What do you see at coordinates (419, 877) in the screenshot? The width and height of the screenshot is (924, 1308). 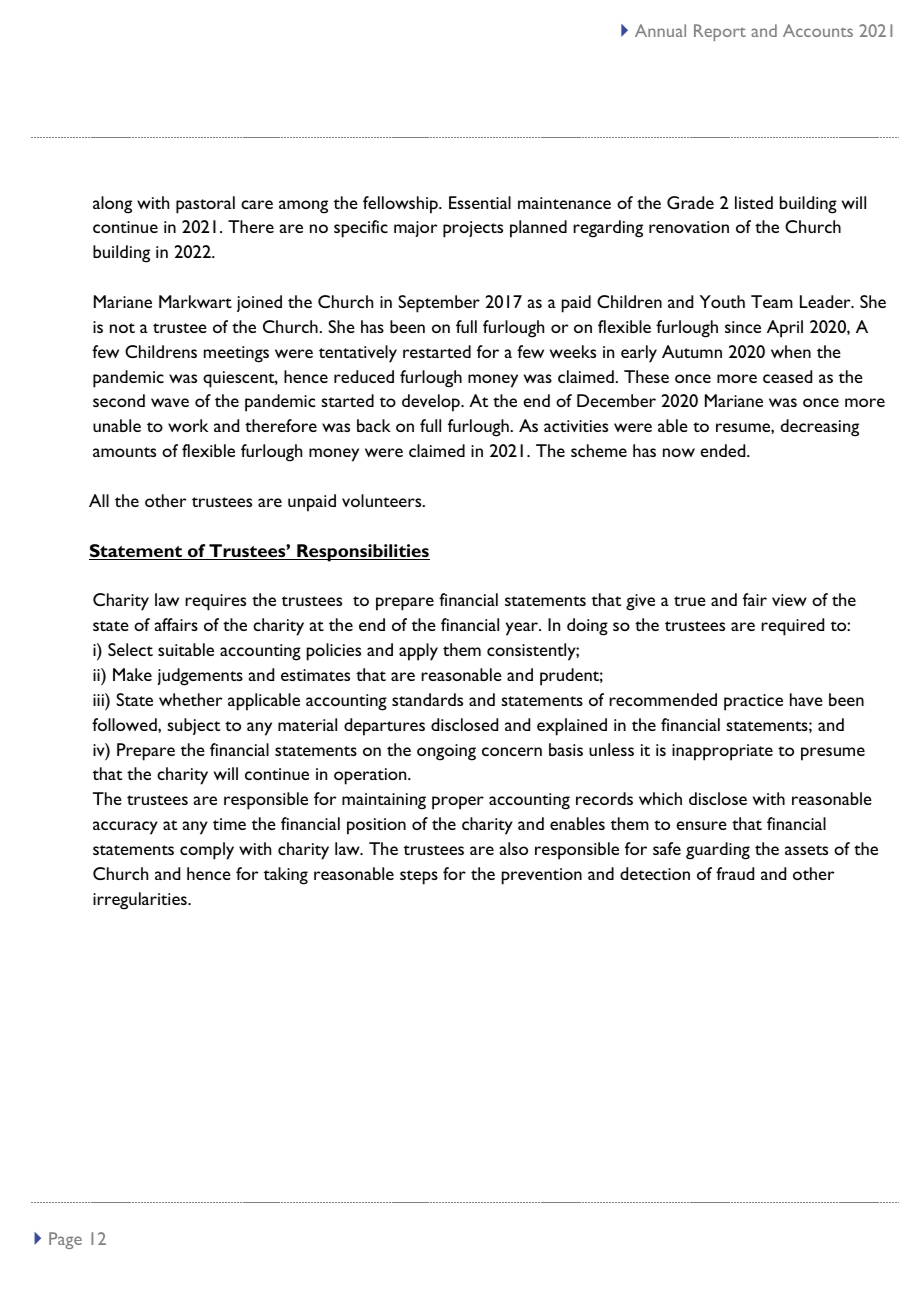 I see `steps` at bounding box center [419, 877].
